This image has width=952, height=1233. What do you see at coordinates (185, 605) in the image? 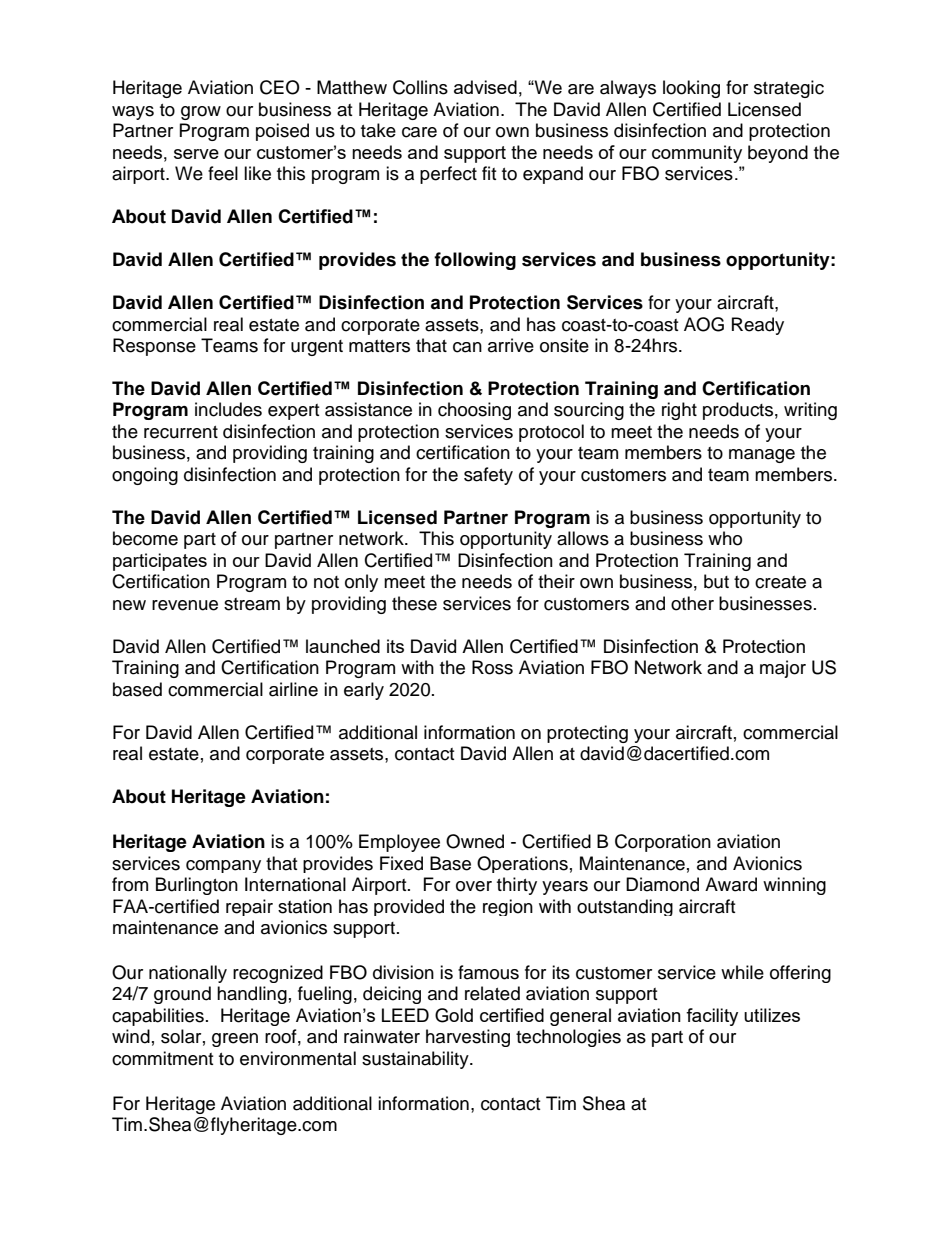
I see `revenue` at bounding box center [185, 605].
